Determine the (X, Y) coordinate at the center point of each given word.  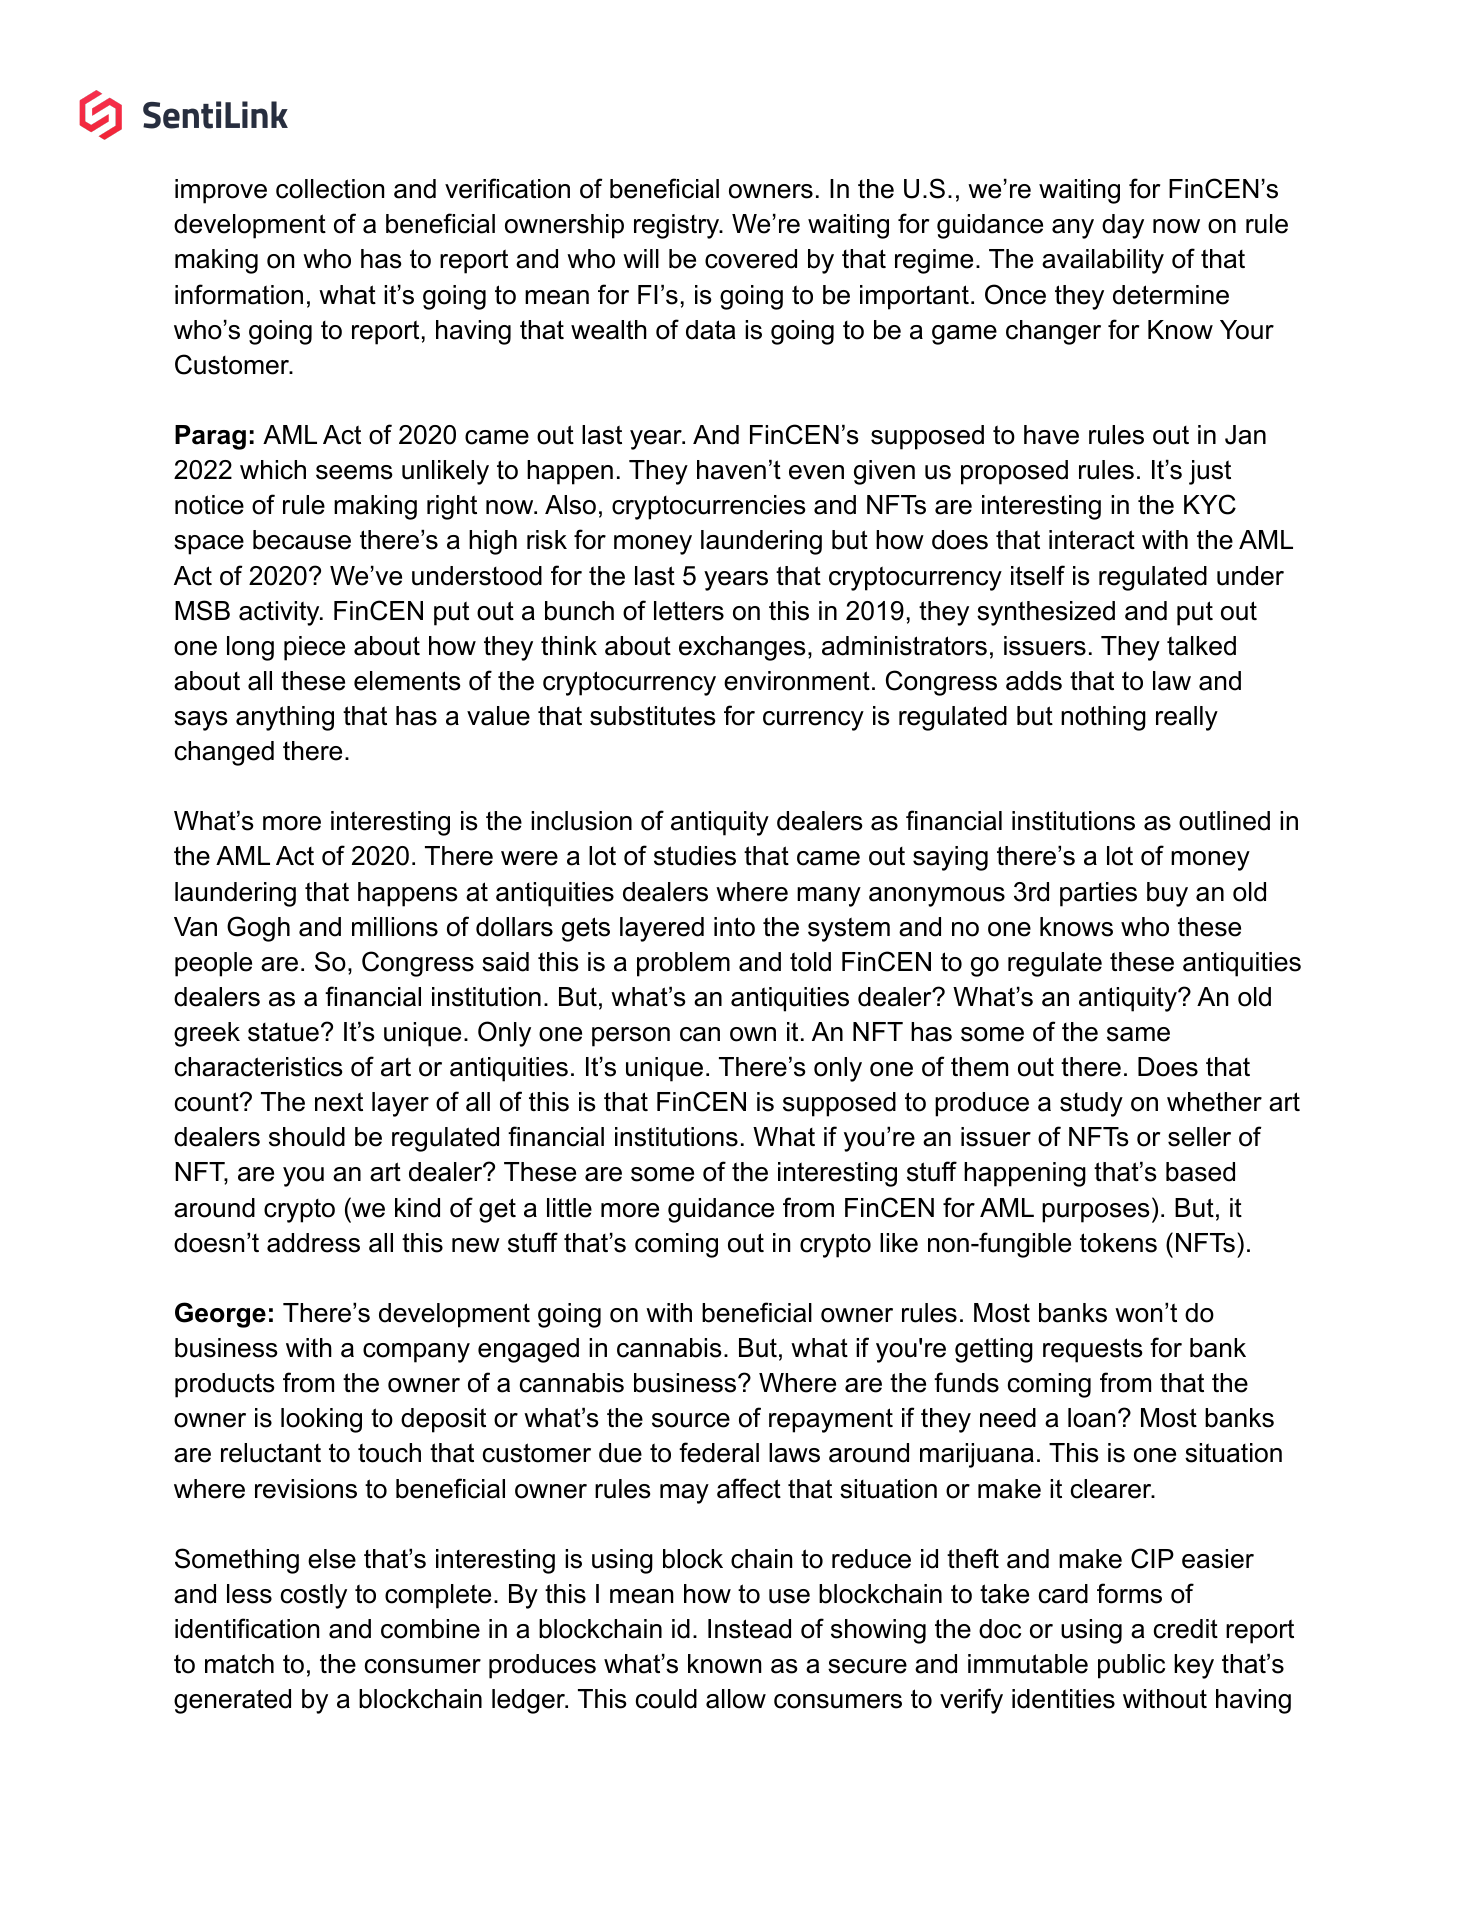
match (239, 1664)
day (1123, 226)
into (734, 927)
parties (1098, 894)
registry (678, 226)
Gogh (258, 929)
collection (330, 189)
